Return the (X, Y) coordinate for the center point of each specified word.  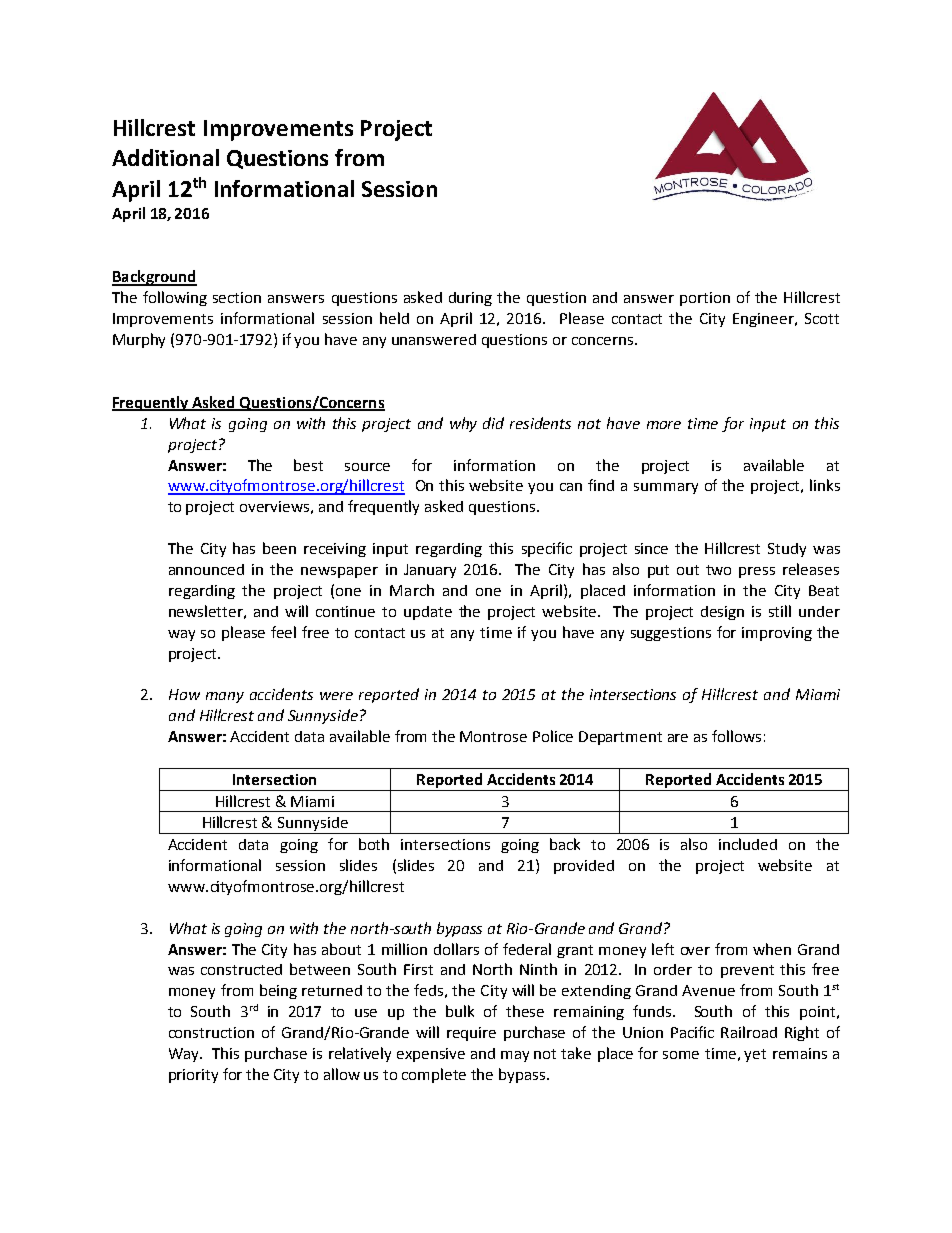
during (470, 299)
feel (283, 632)
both (374, 844)
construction (211, 1032)
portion (705, 299)
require (471, 1034)
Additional (165, 157)
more (664, 425)
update (428, 613)
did (493, 423)
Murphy (139, 340)
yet (755, 1055)
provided (584, 867)
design (722, 613)
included (748, 844)
